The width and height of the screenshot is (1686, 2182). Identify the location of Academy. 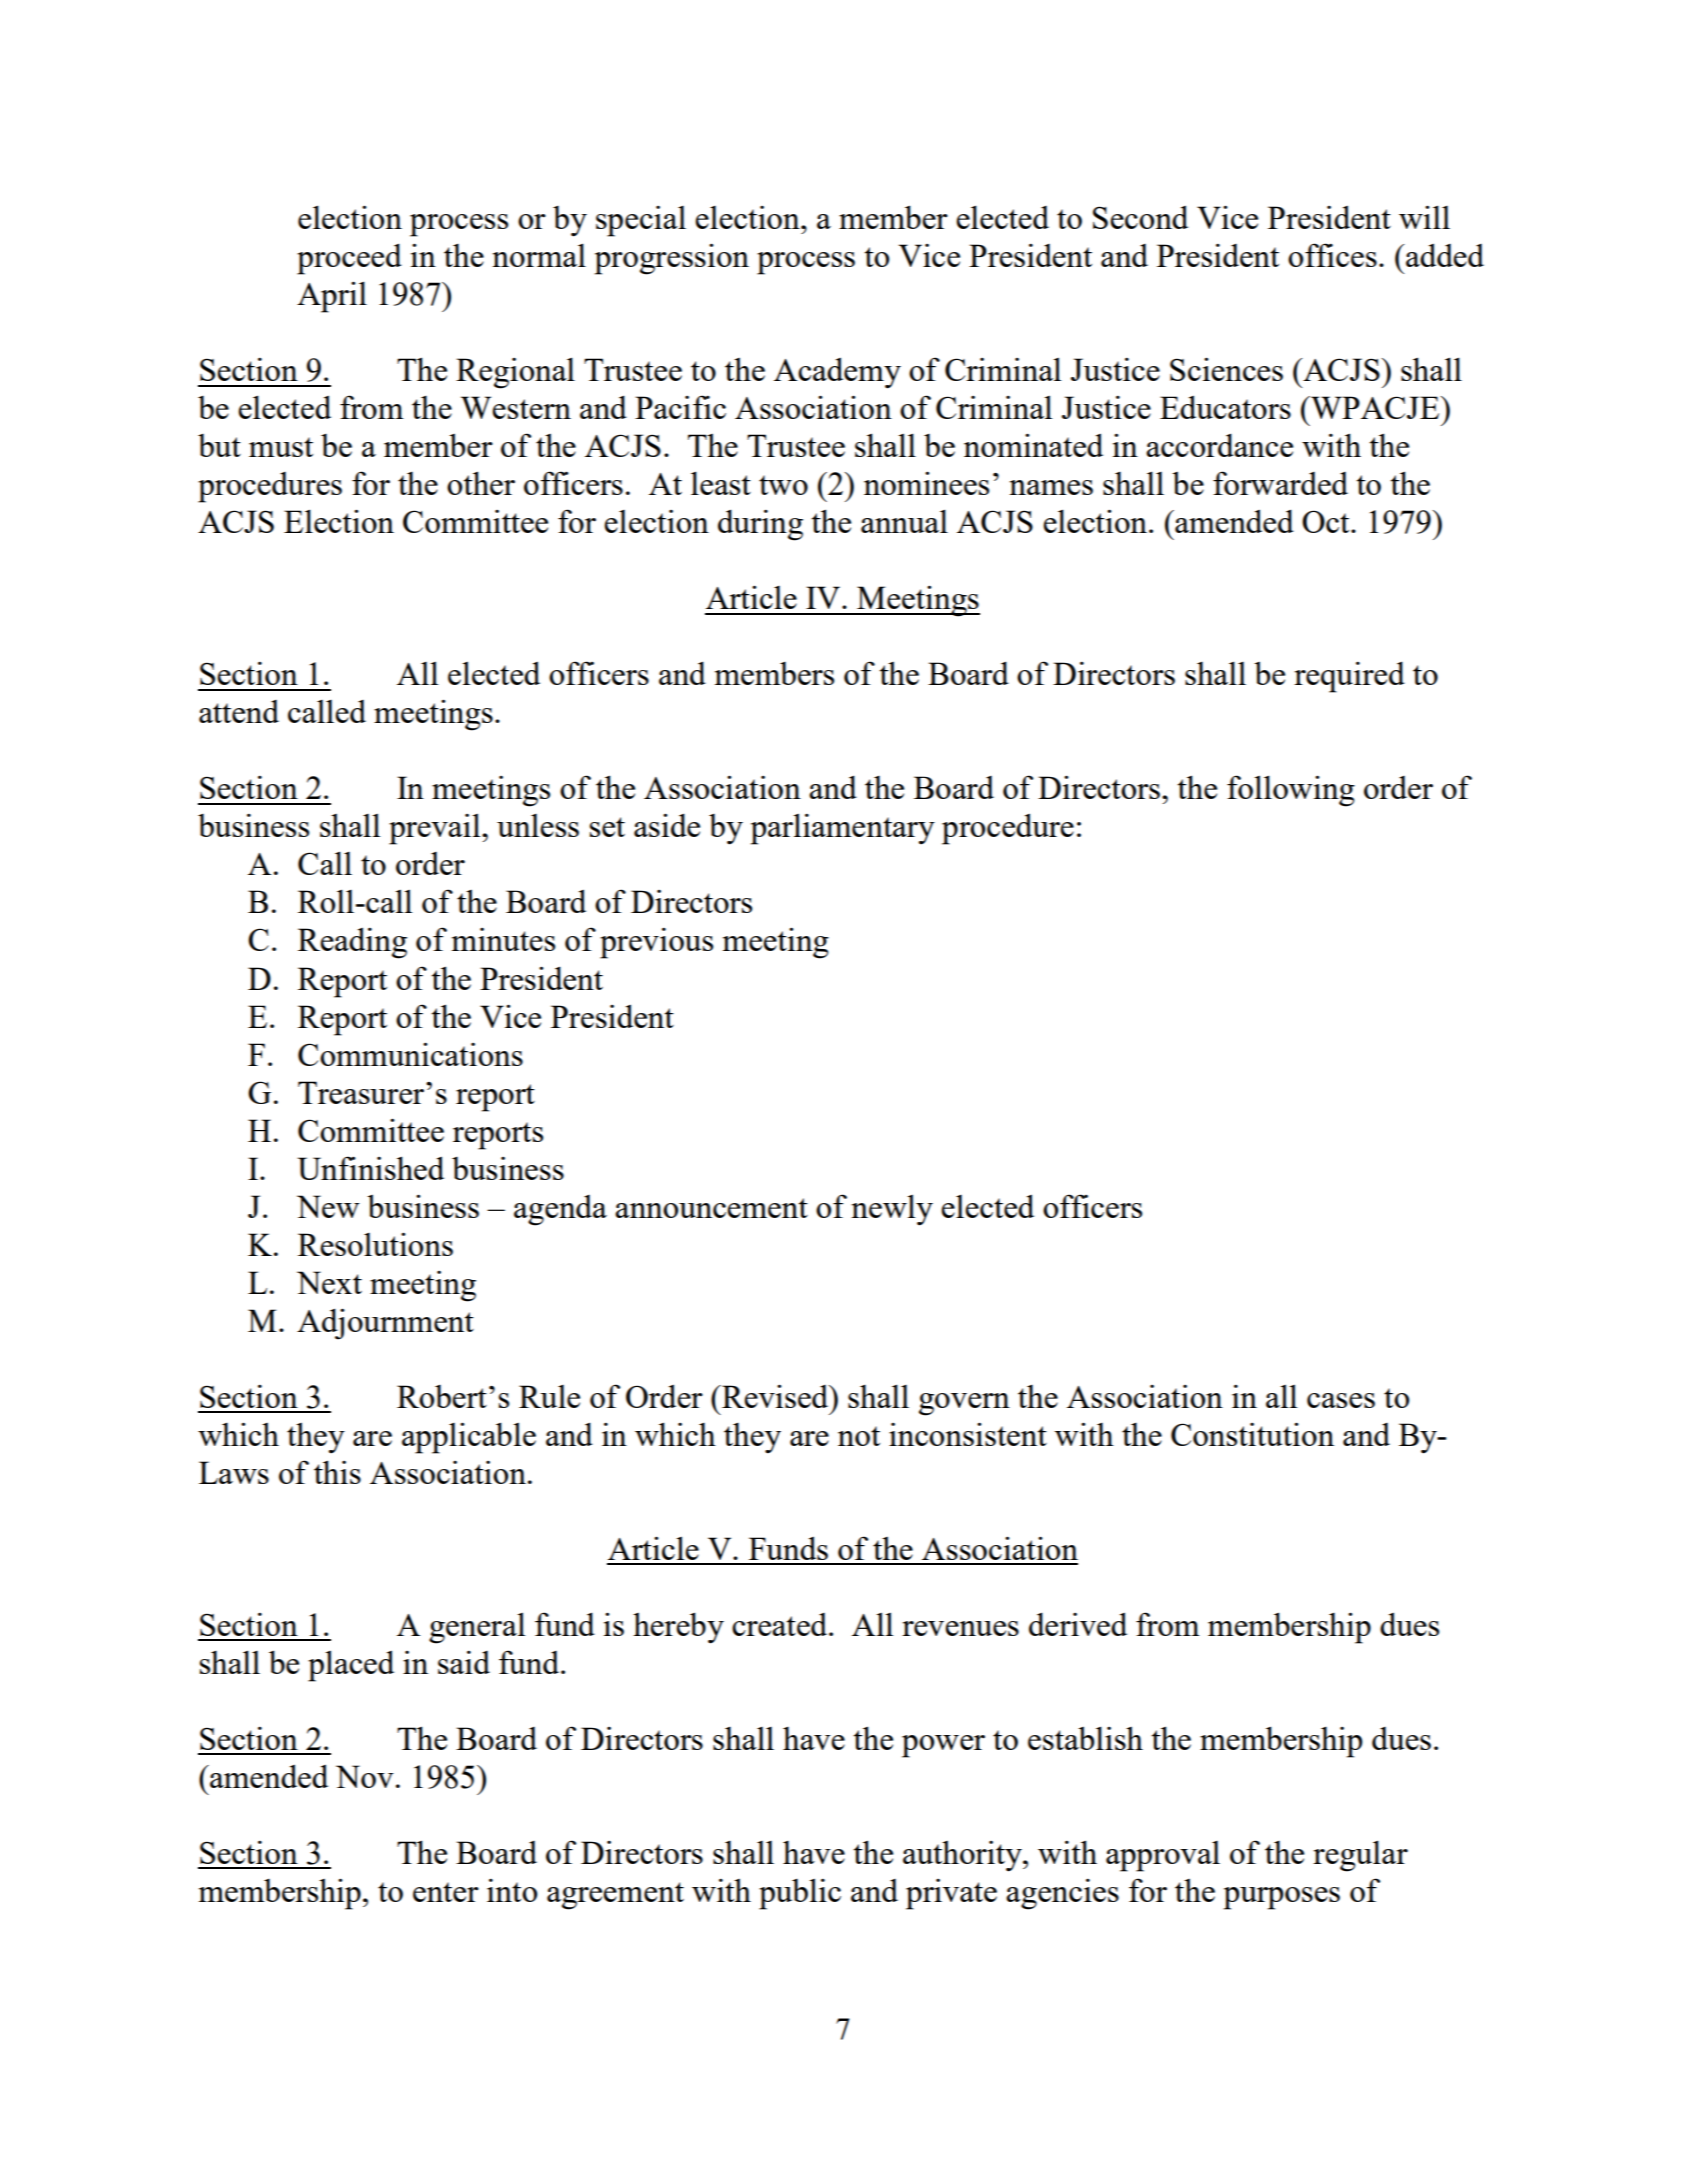
(837, 373).
